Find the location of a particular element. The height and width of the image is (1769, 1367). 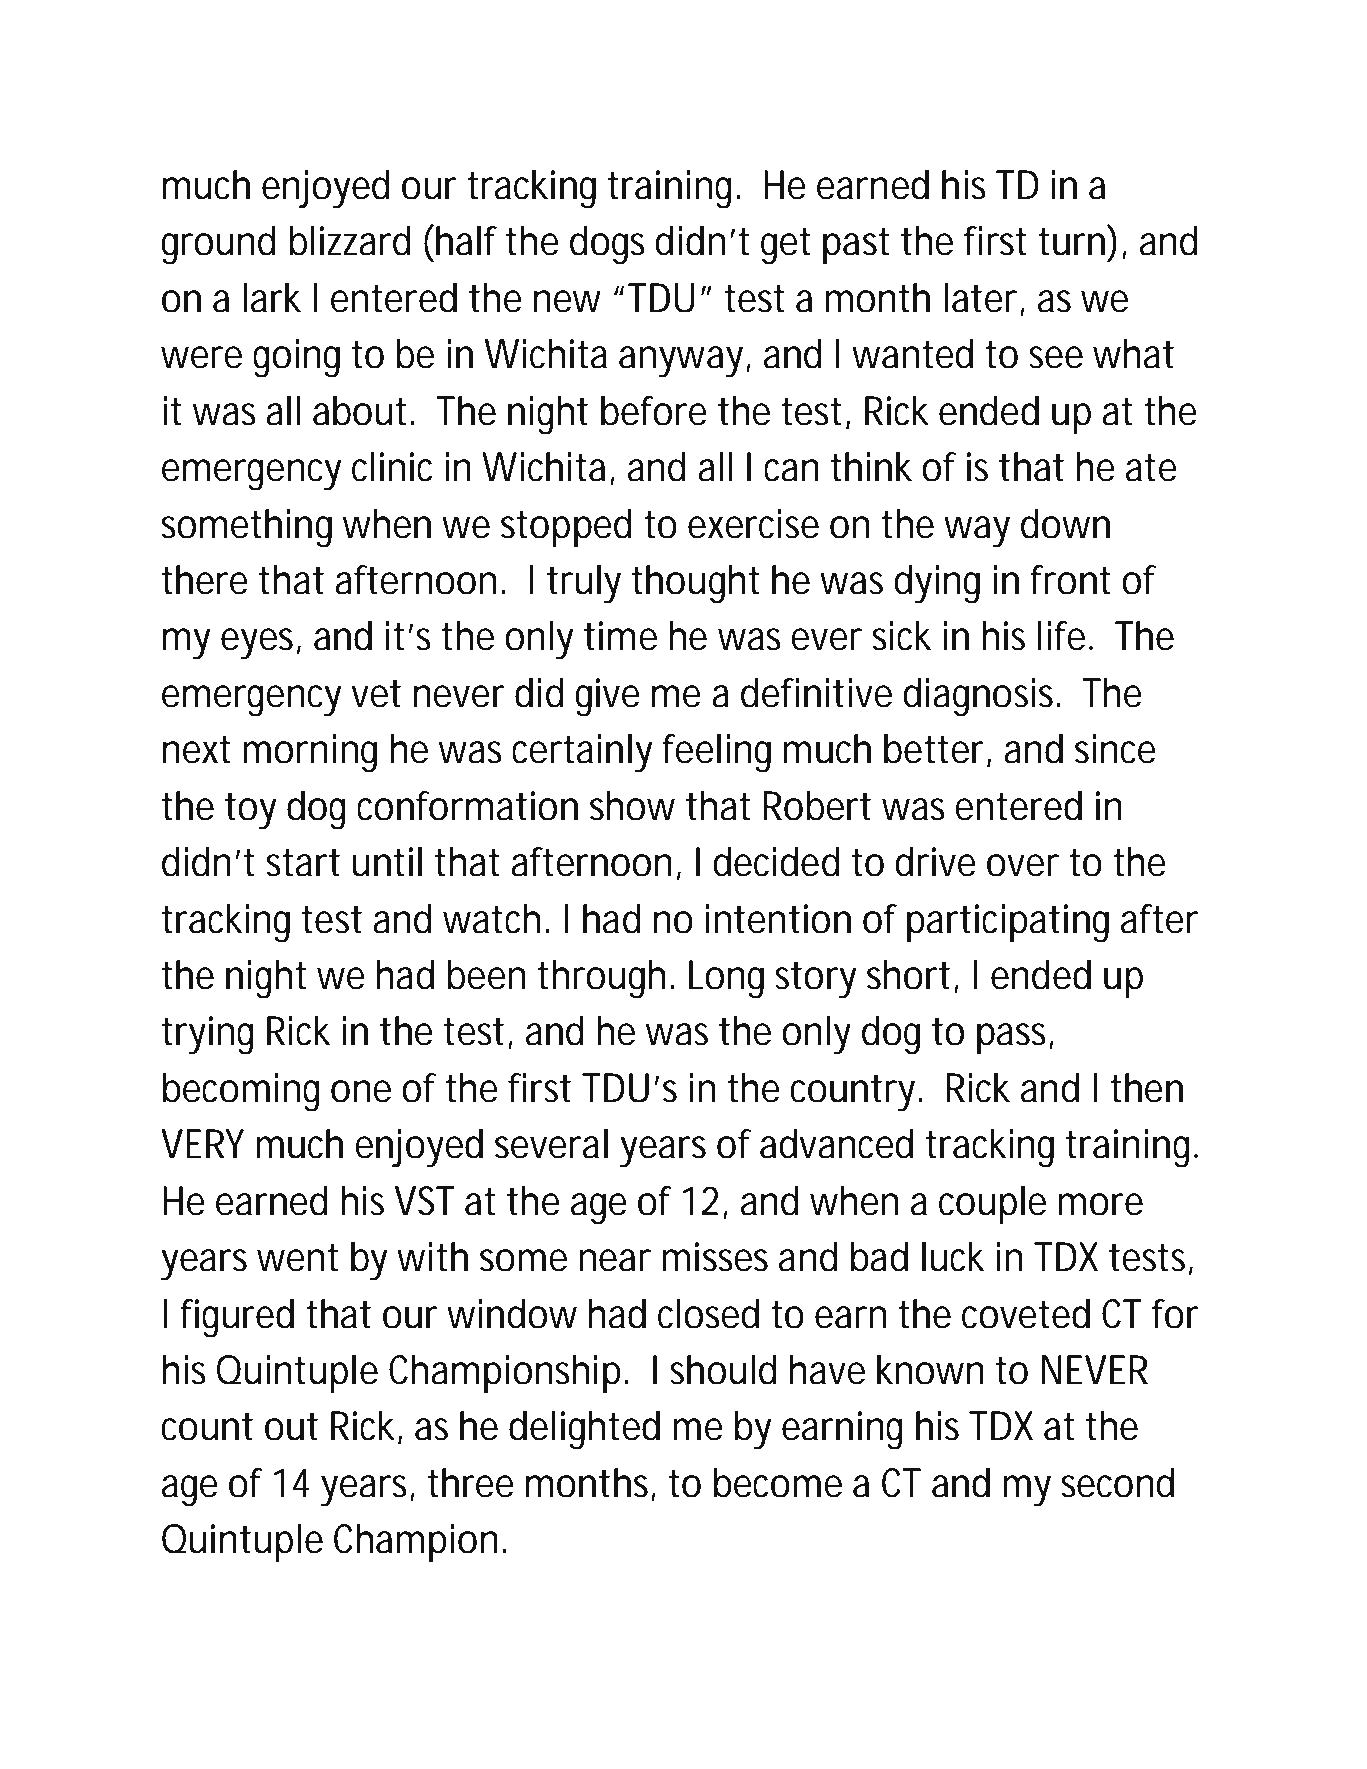

ground is located at coordinates (219, 245).
